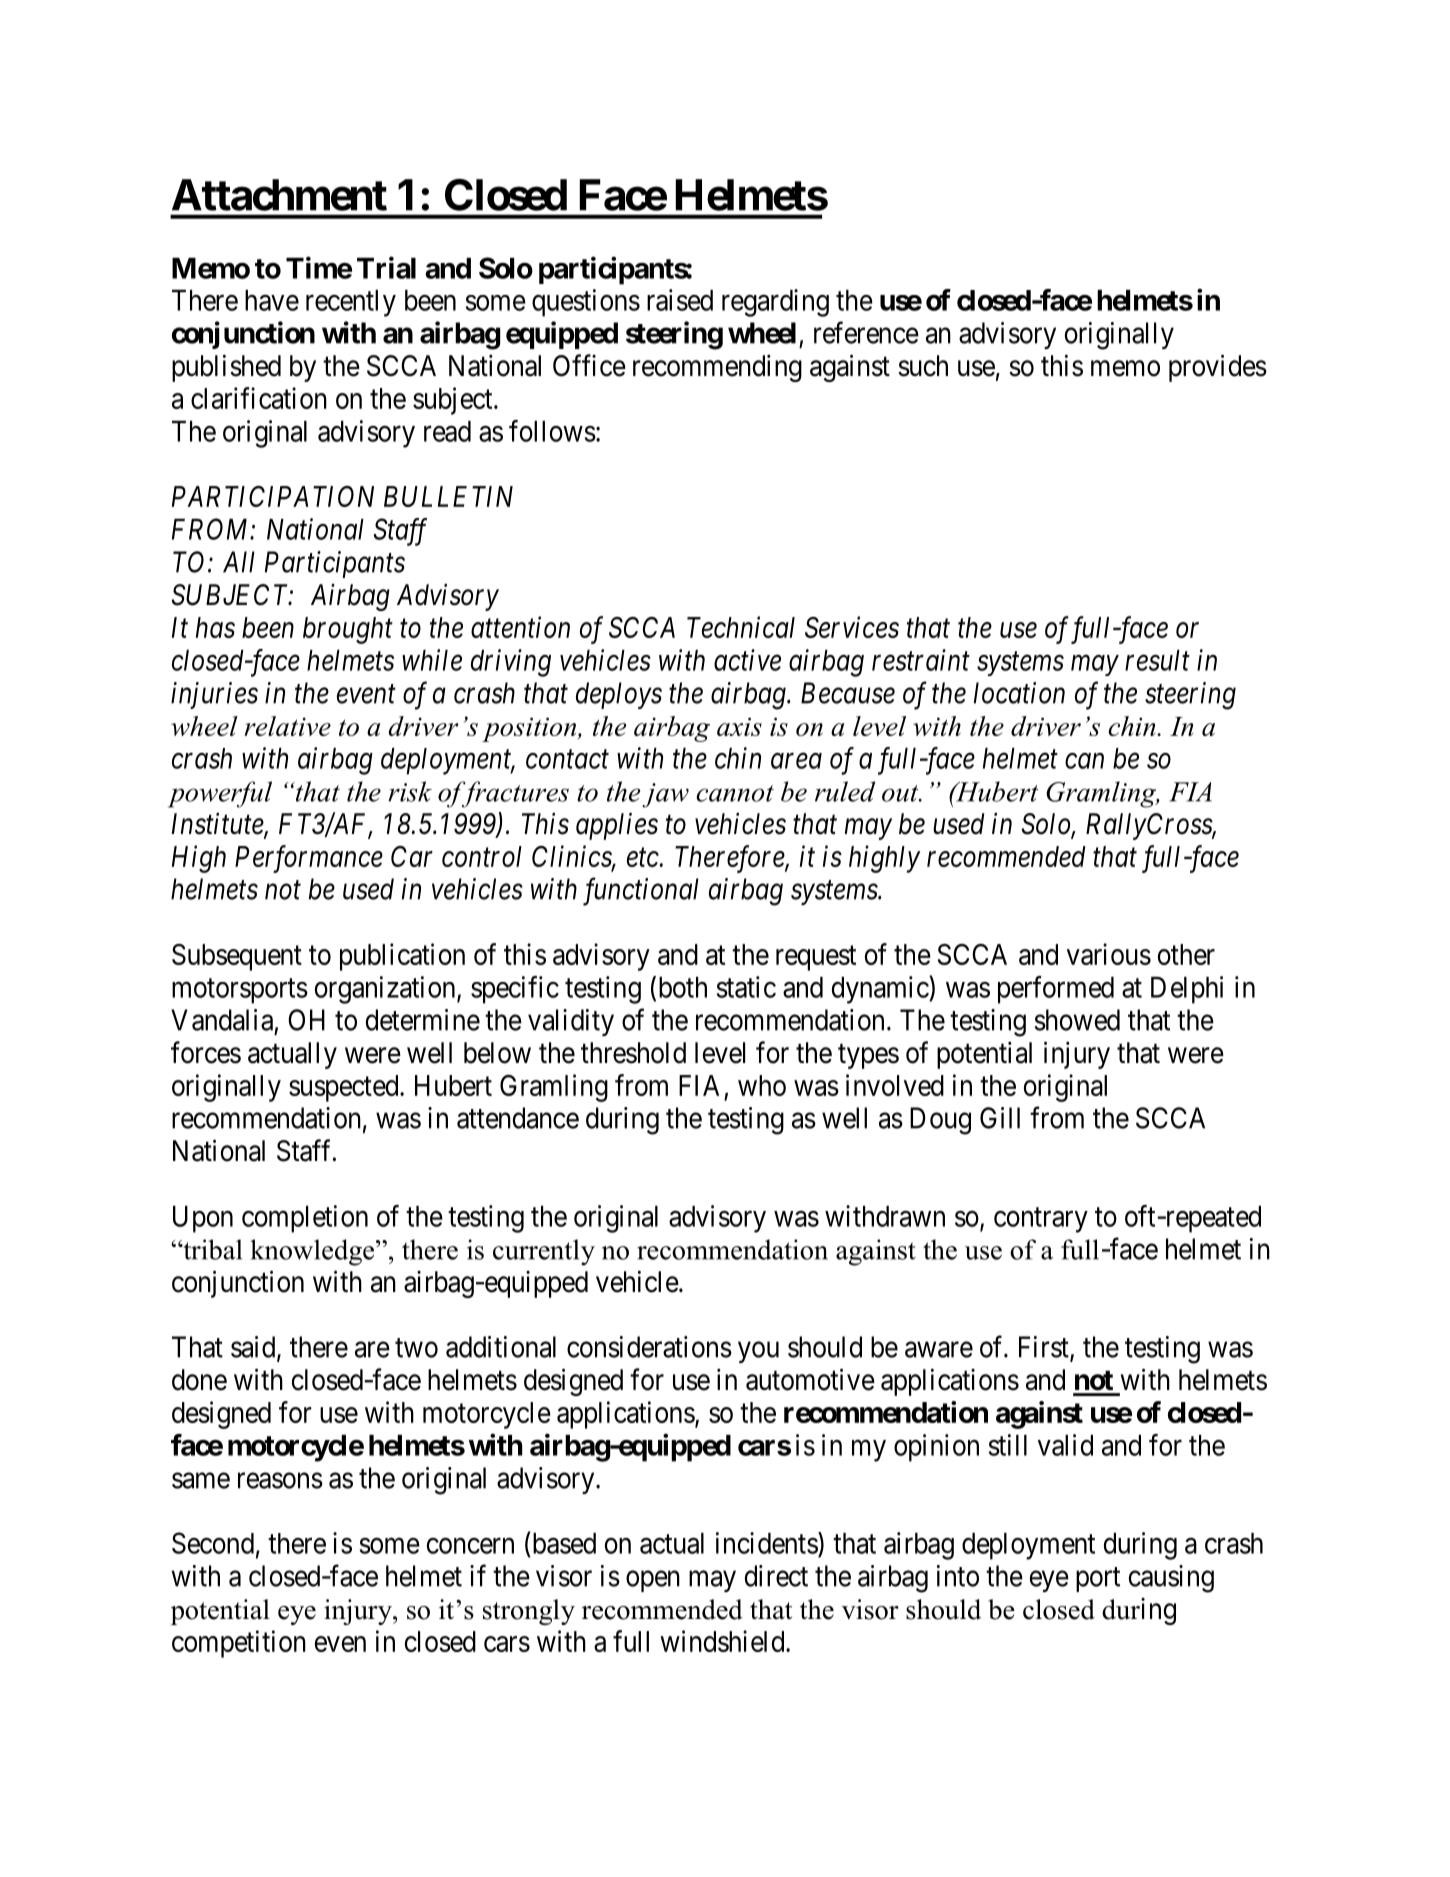 The width and height of the screenshot is (1450, 1877). Describe the element at coordinates (723, 1641) in the screenshot. I see `windshield` at that location.
